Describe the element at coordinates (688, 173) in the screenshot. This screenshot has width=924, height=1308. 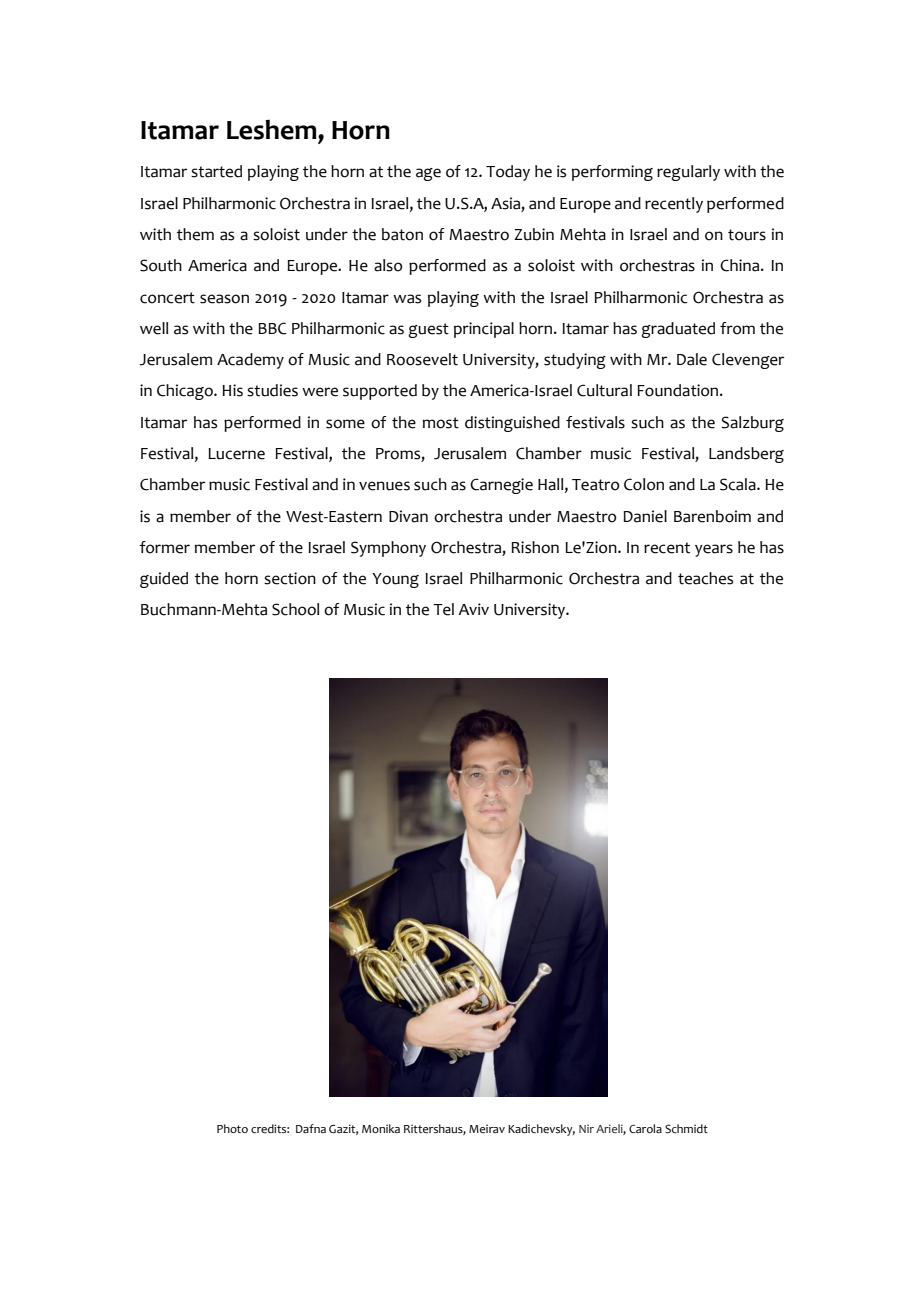
I see `regularly` at that location.
